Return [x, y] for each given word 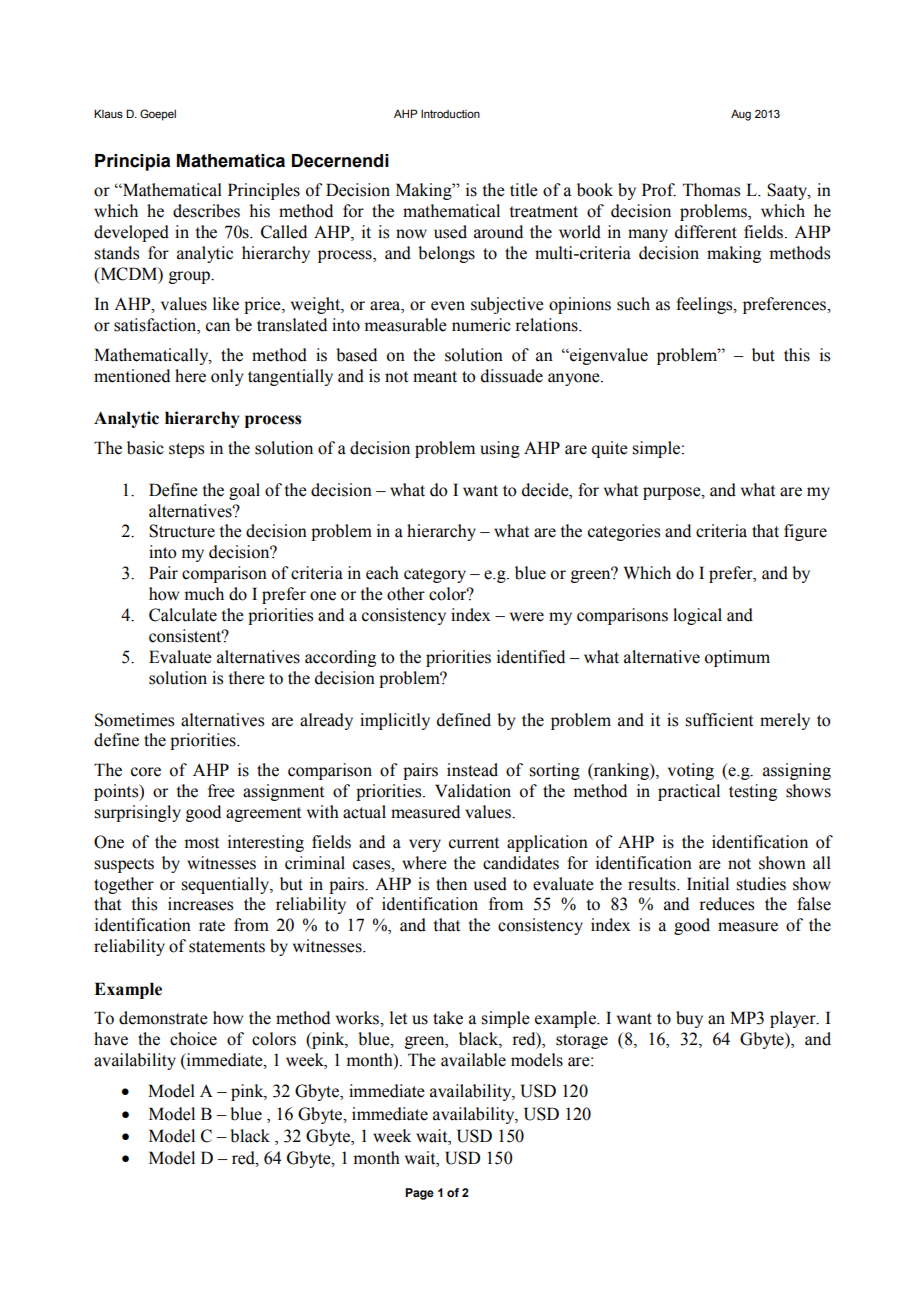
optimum [737, 658]
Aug [741, 115]
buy [689, 1019]
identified [531, 657]
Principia [132, 162]
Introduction [450, 114]
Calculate [183, 615]
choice [193, 1039]
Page [419, 1194]
